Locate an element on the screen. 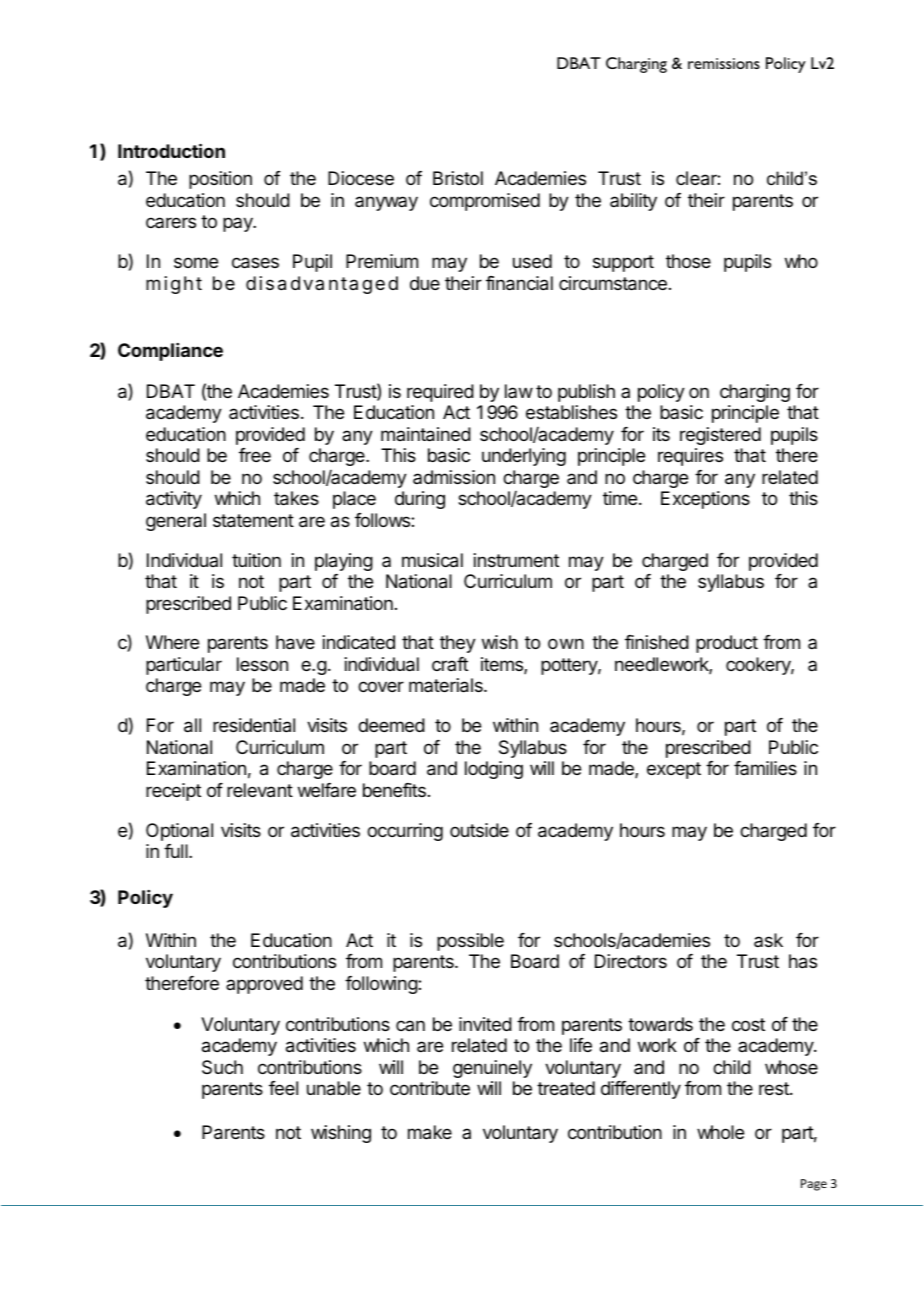  whole is located at coordinates (720, 1132).
